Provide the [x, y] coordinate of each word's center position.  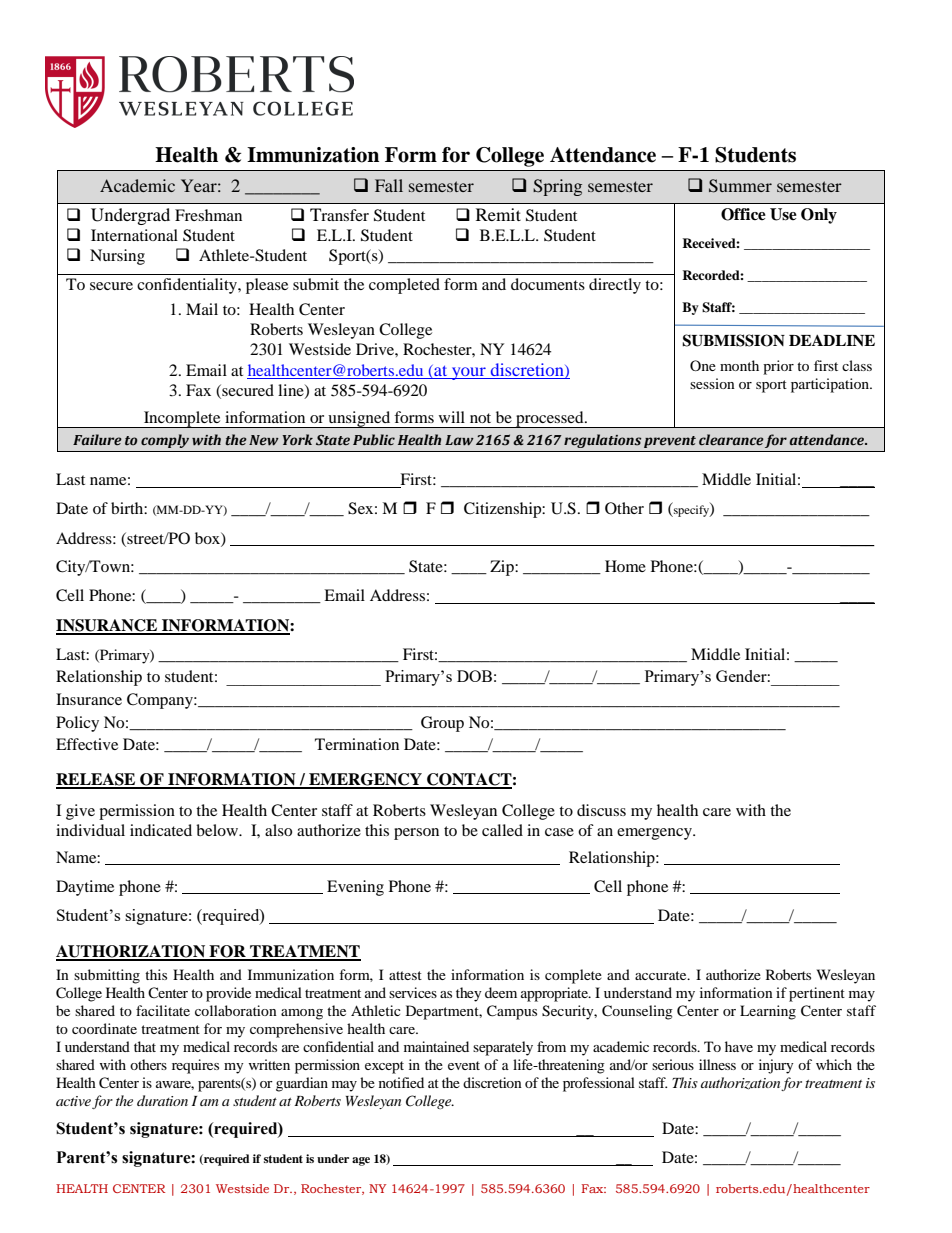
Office [743, 214]
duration [162, 1100]
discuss [601, 810]
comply [165, 441]
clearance [731, 440]
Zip [503, 568]
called [502, 830]
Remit [498, 214]
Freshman [208, 215]
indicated [161, 830]
